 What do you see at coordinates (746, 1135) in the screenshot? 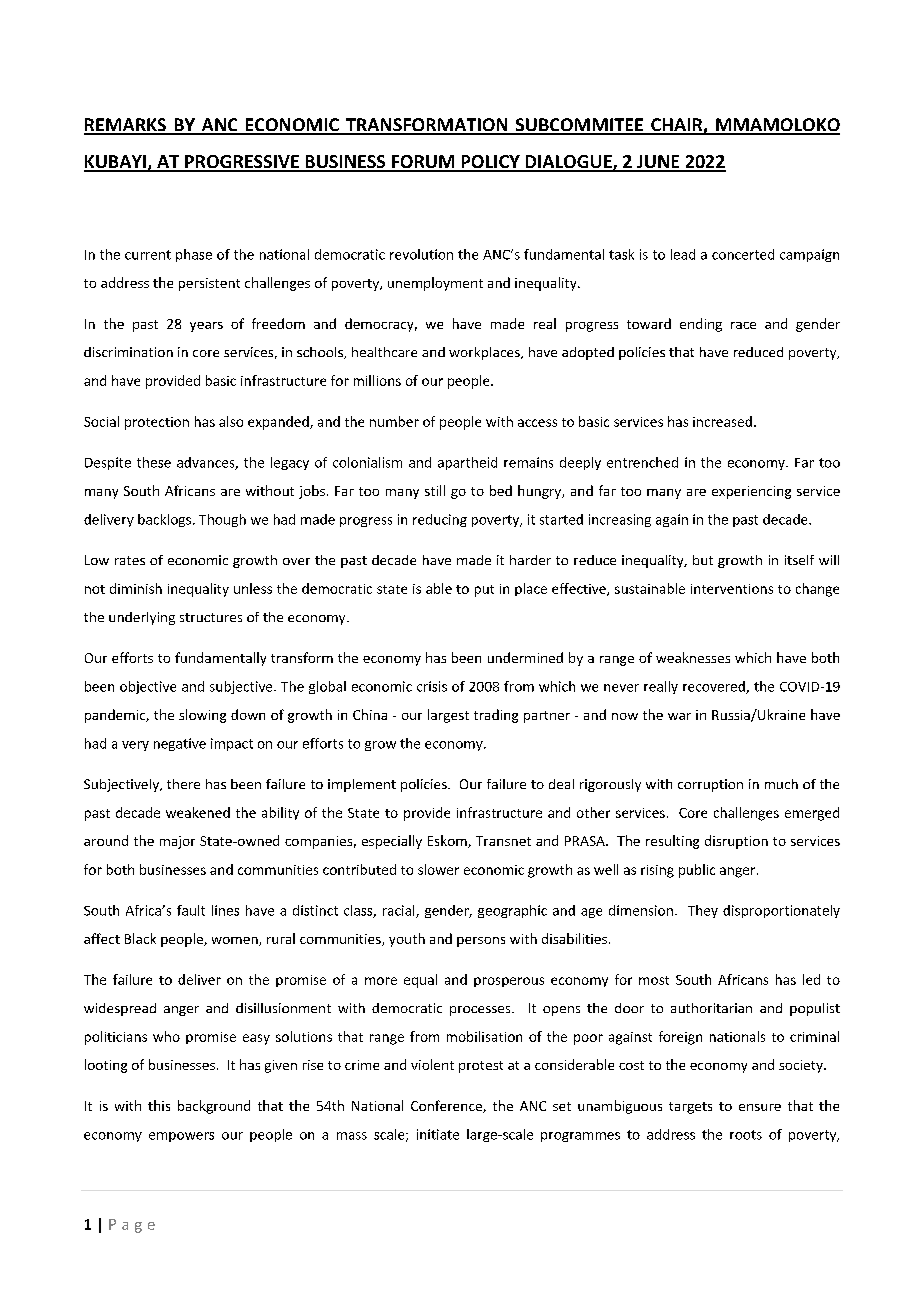
I see `roots` at bounding box center [746, 1135].
